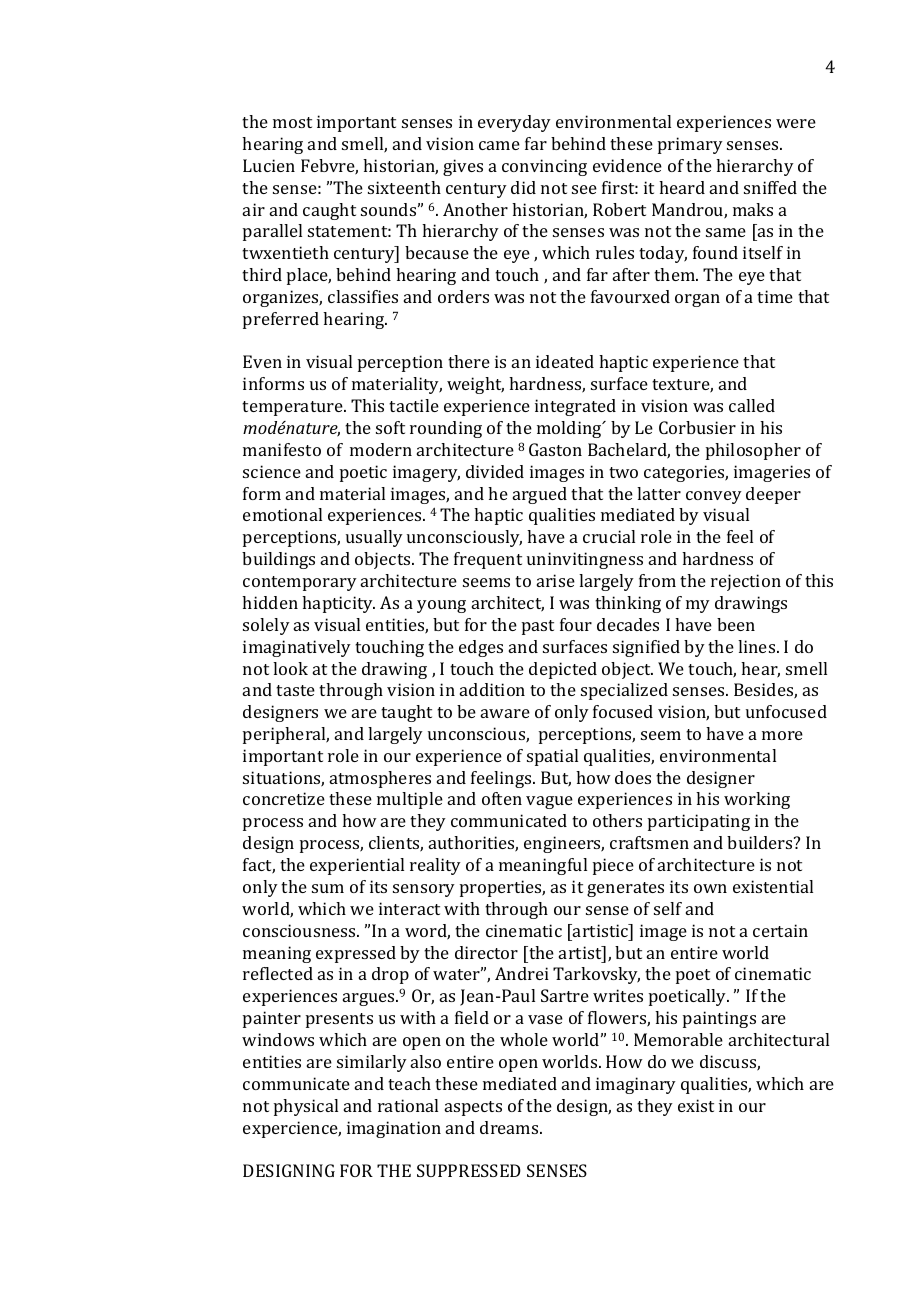  I want to click on imaginary, so click(636, 1085).
